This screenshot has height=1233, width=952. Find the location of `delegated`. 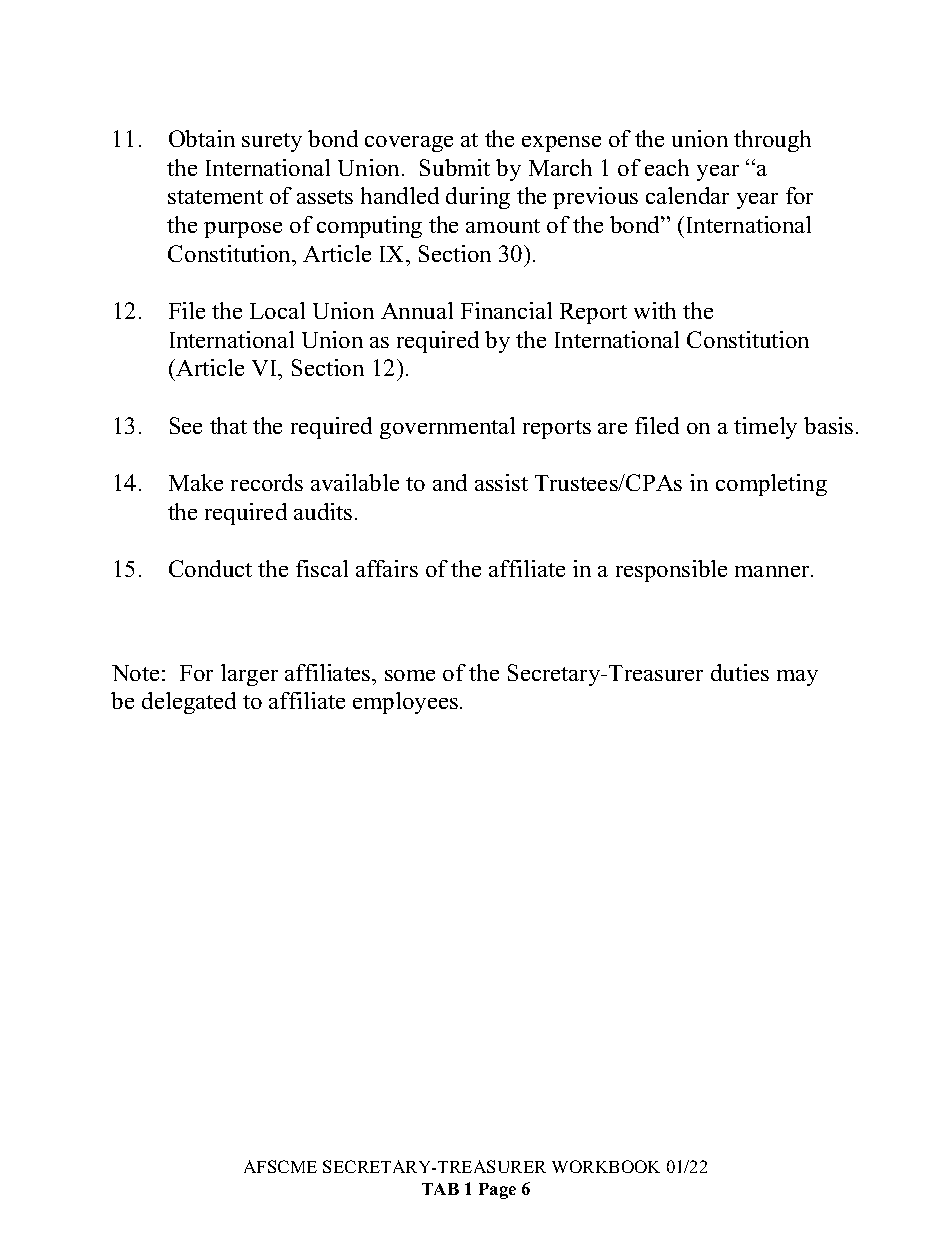

delegated is located at coordinates (189, 703).
